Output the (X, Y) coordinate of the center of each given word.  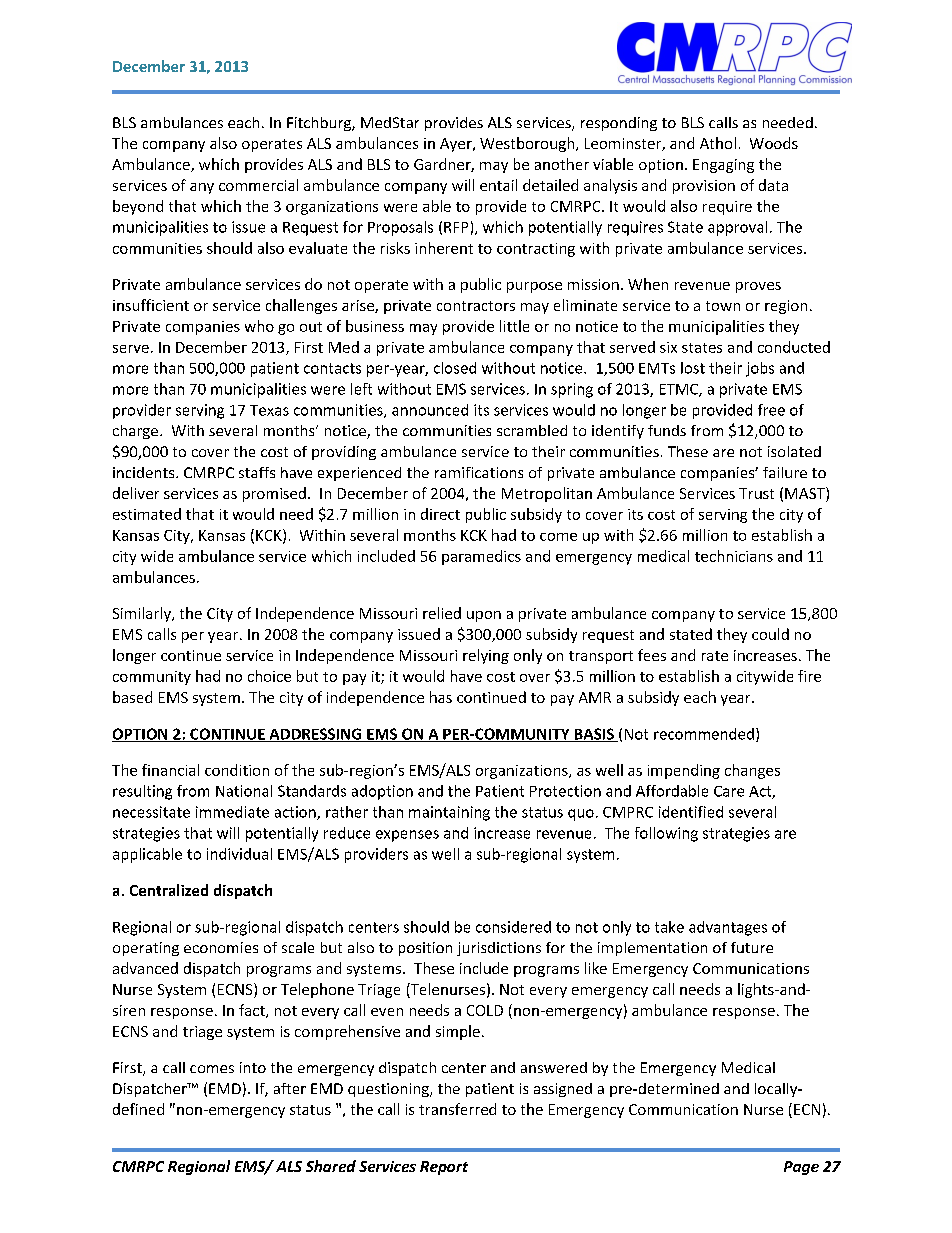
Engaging (723, 166)
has (441, 697)
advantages (728, 928)
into (253, 1067)
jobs (760, 369)
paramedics (481, 557)
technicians (734, 556)
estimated (147, 514)
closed (455, 368)
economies (221, 947)
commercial (258, 185)
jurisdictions (499, 949)
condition (237, 770)
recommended (704, 734)
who (259, 326)
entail (498, 185)
